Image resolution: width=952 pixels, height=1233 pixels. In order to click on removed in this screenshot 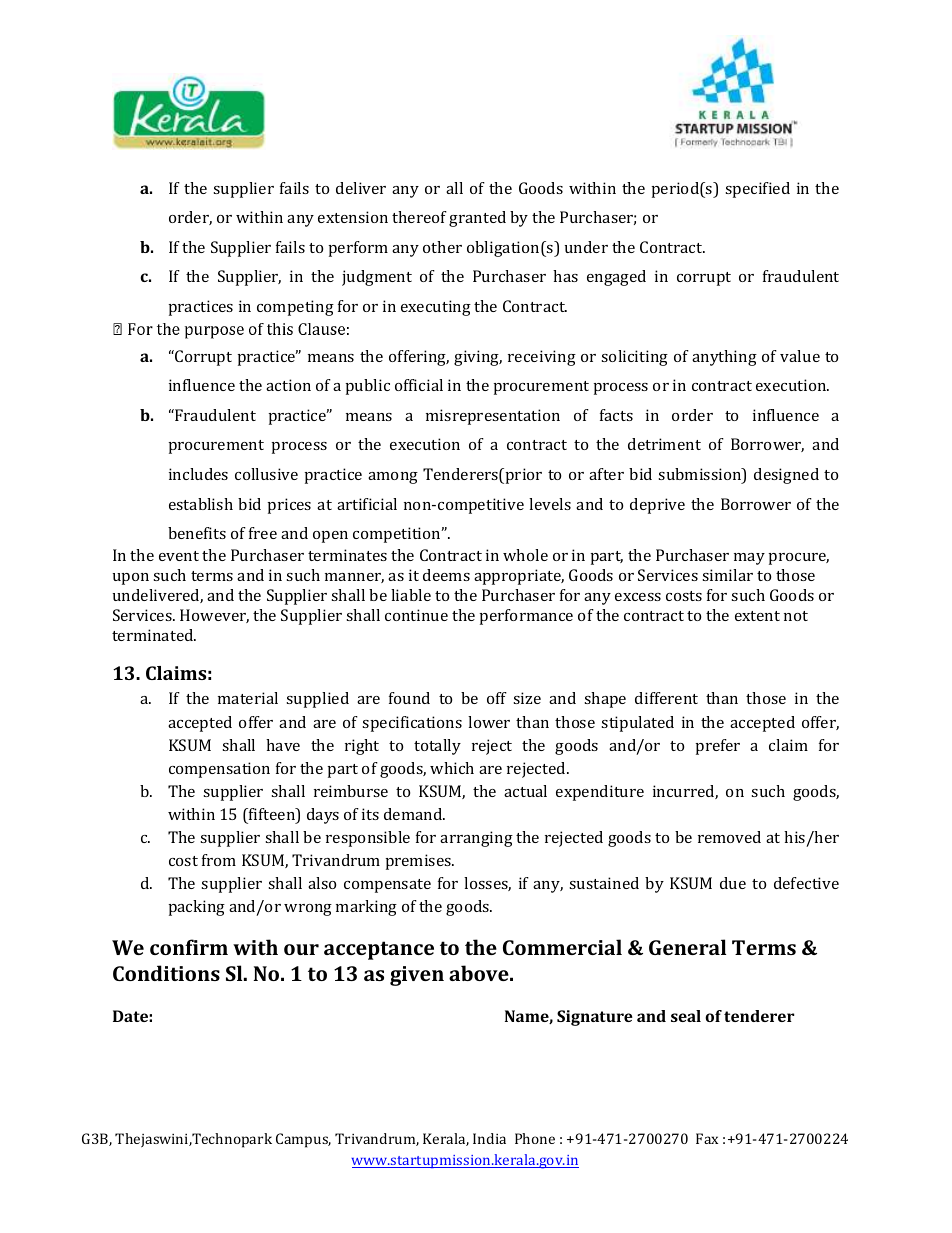, I will do `click(729, 837)`.
